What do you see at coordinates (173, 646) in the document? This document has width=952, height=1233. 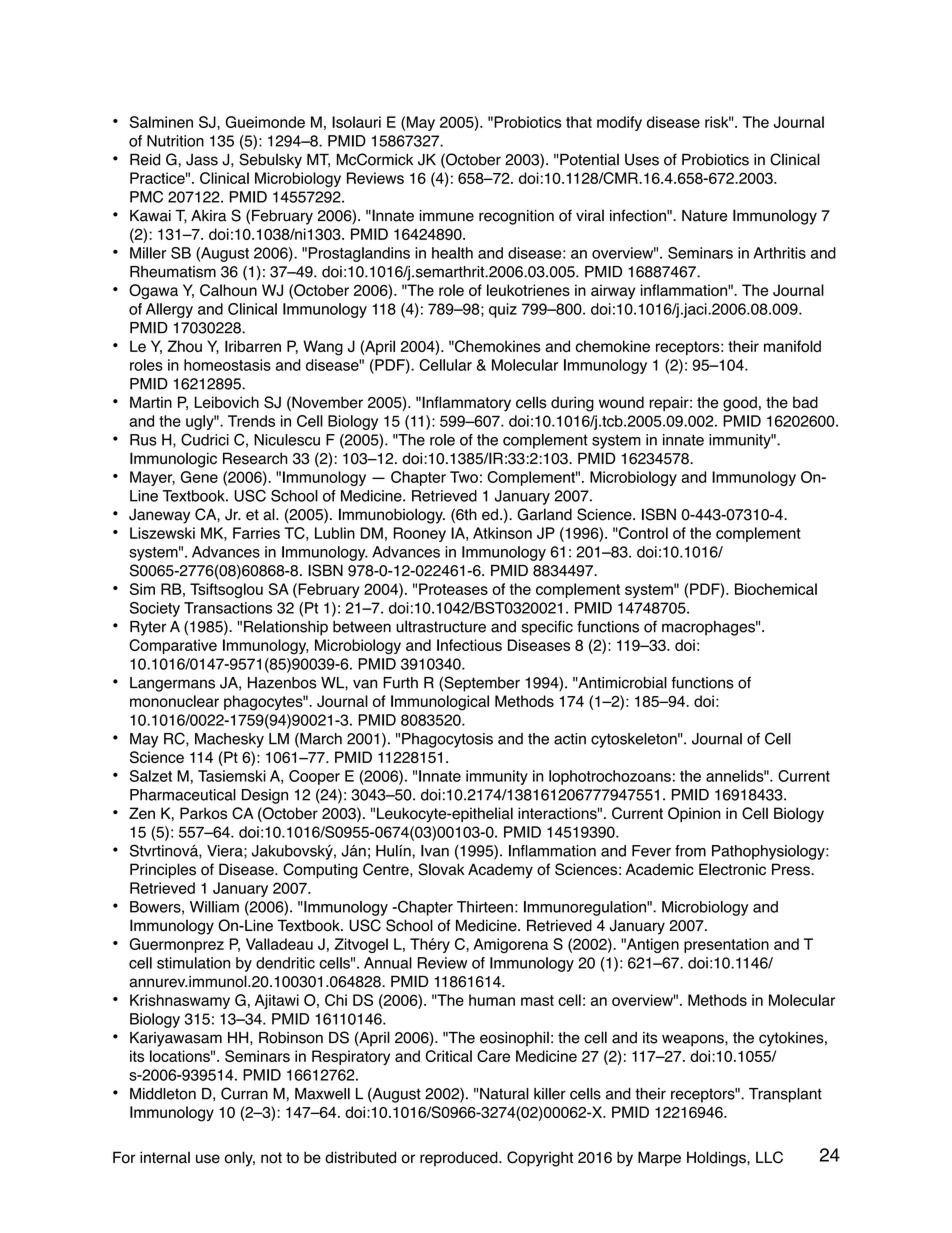 I see `Comparative` at bounding box center [173, 646].
